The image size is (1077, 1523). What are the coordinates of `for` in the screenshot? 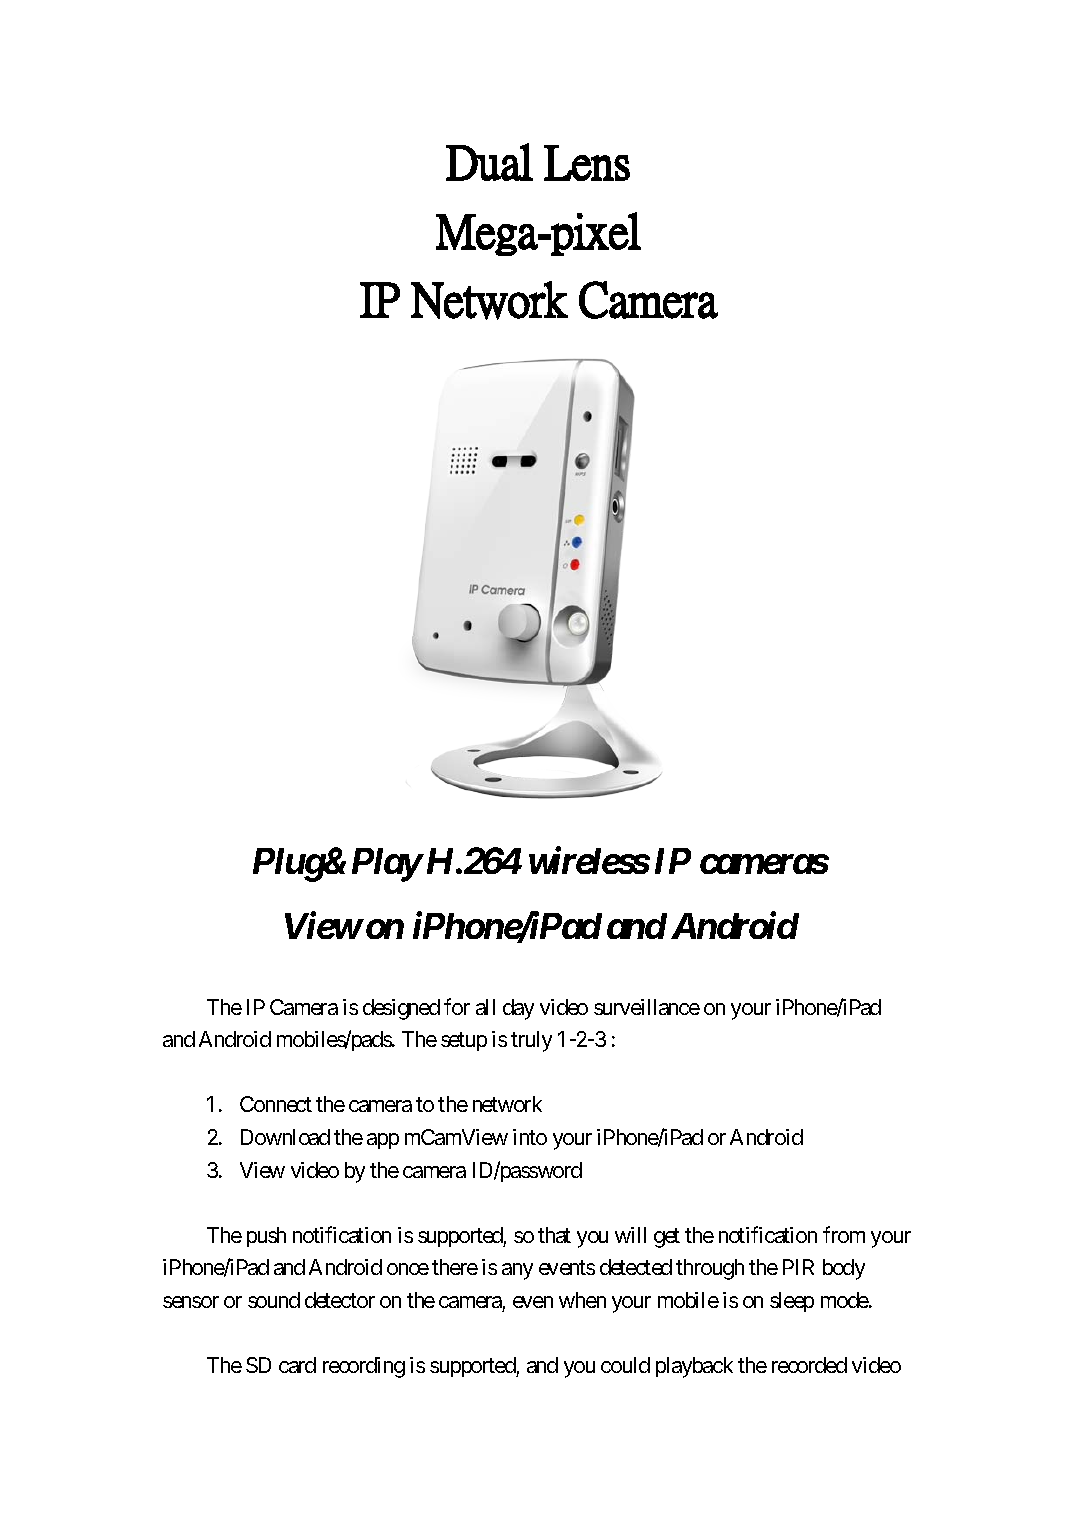 It's located at (457, 1006).
